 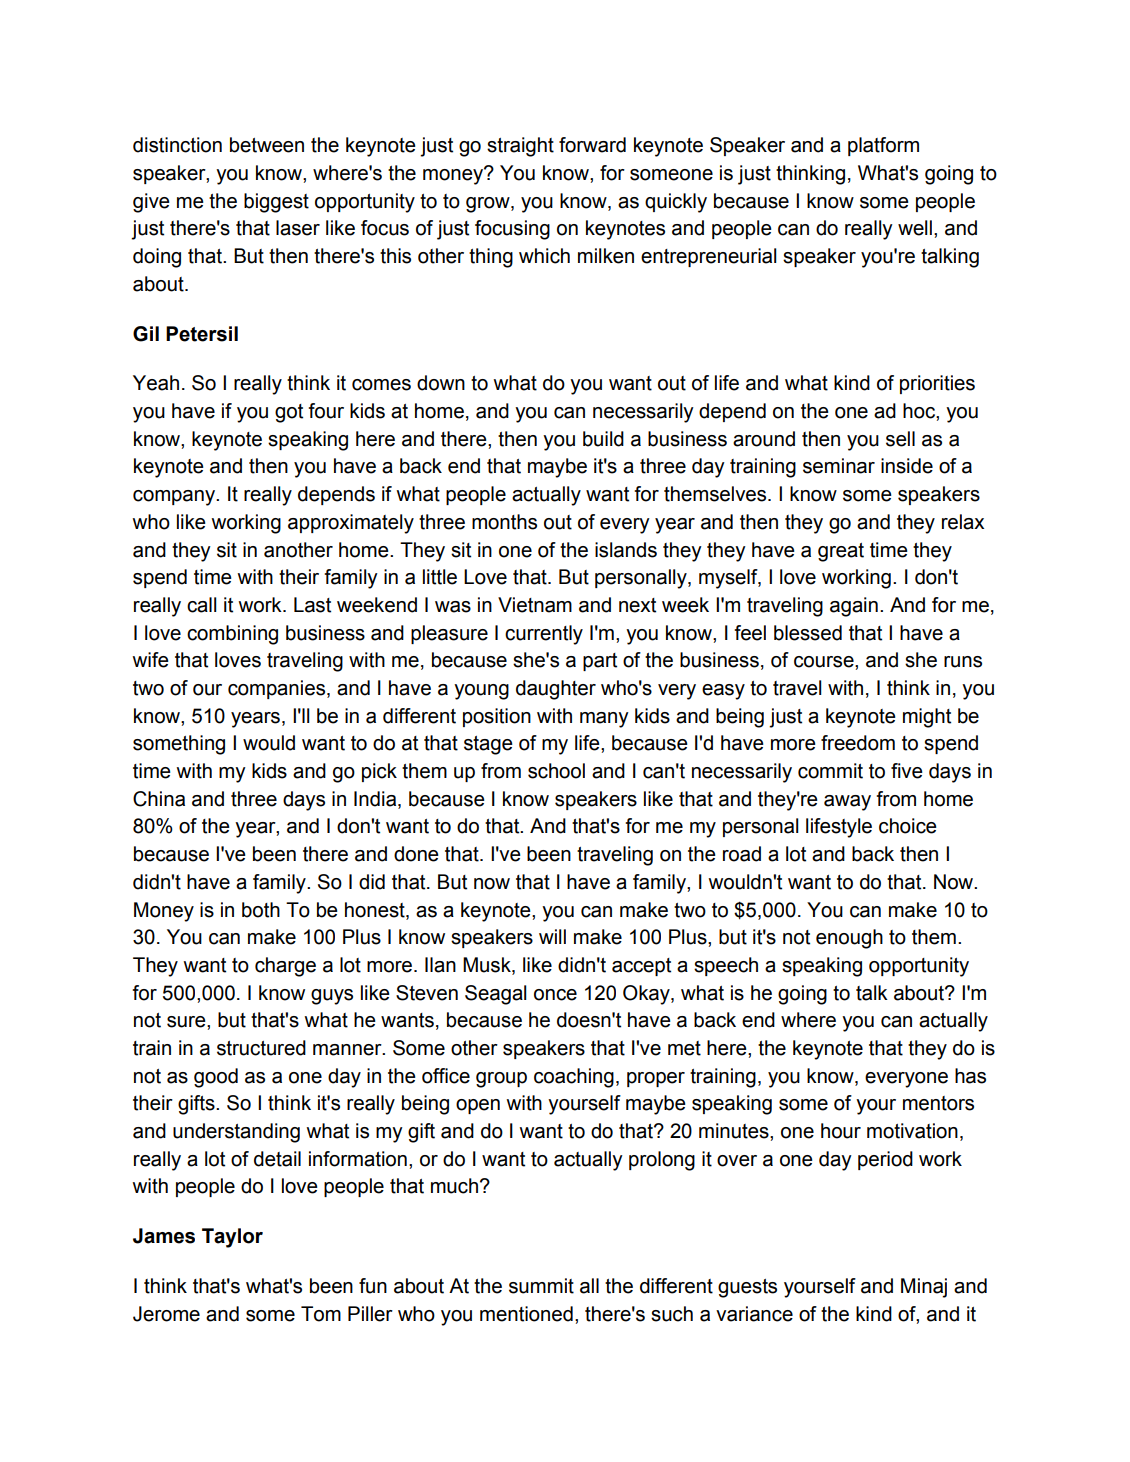 What do you see at coordinates (276, 203) in the screenshot?
I see `biggest` at bounding box center [276, 203].
